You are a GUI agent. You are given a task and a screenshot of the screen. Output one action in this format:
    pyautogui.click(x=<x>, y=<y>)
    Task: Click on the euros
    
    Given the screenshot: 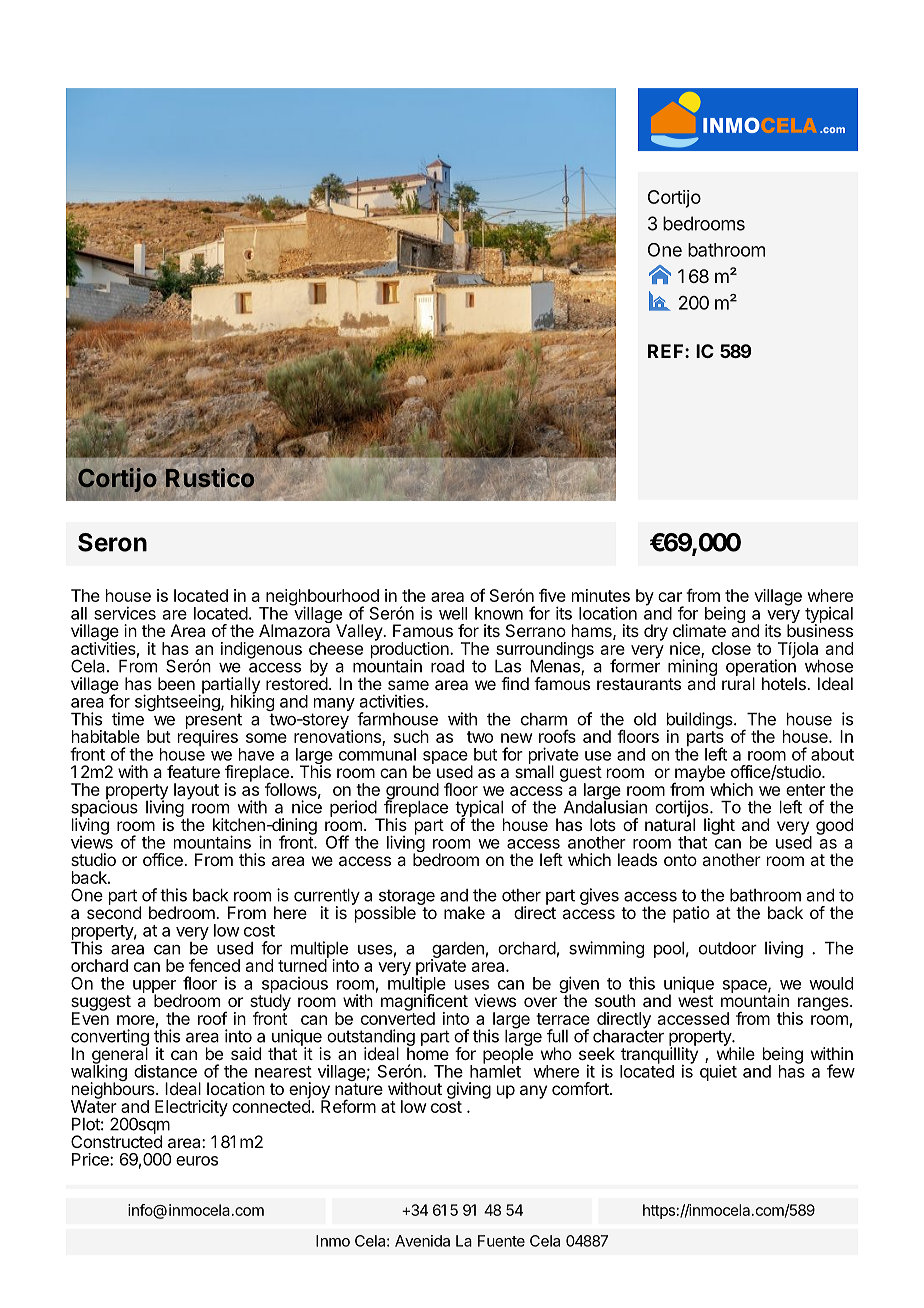 What is the action you would take?
    pyautogui.click(x=197, y=1161)
